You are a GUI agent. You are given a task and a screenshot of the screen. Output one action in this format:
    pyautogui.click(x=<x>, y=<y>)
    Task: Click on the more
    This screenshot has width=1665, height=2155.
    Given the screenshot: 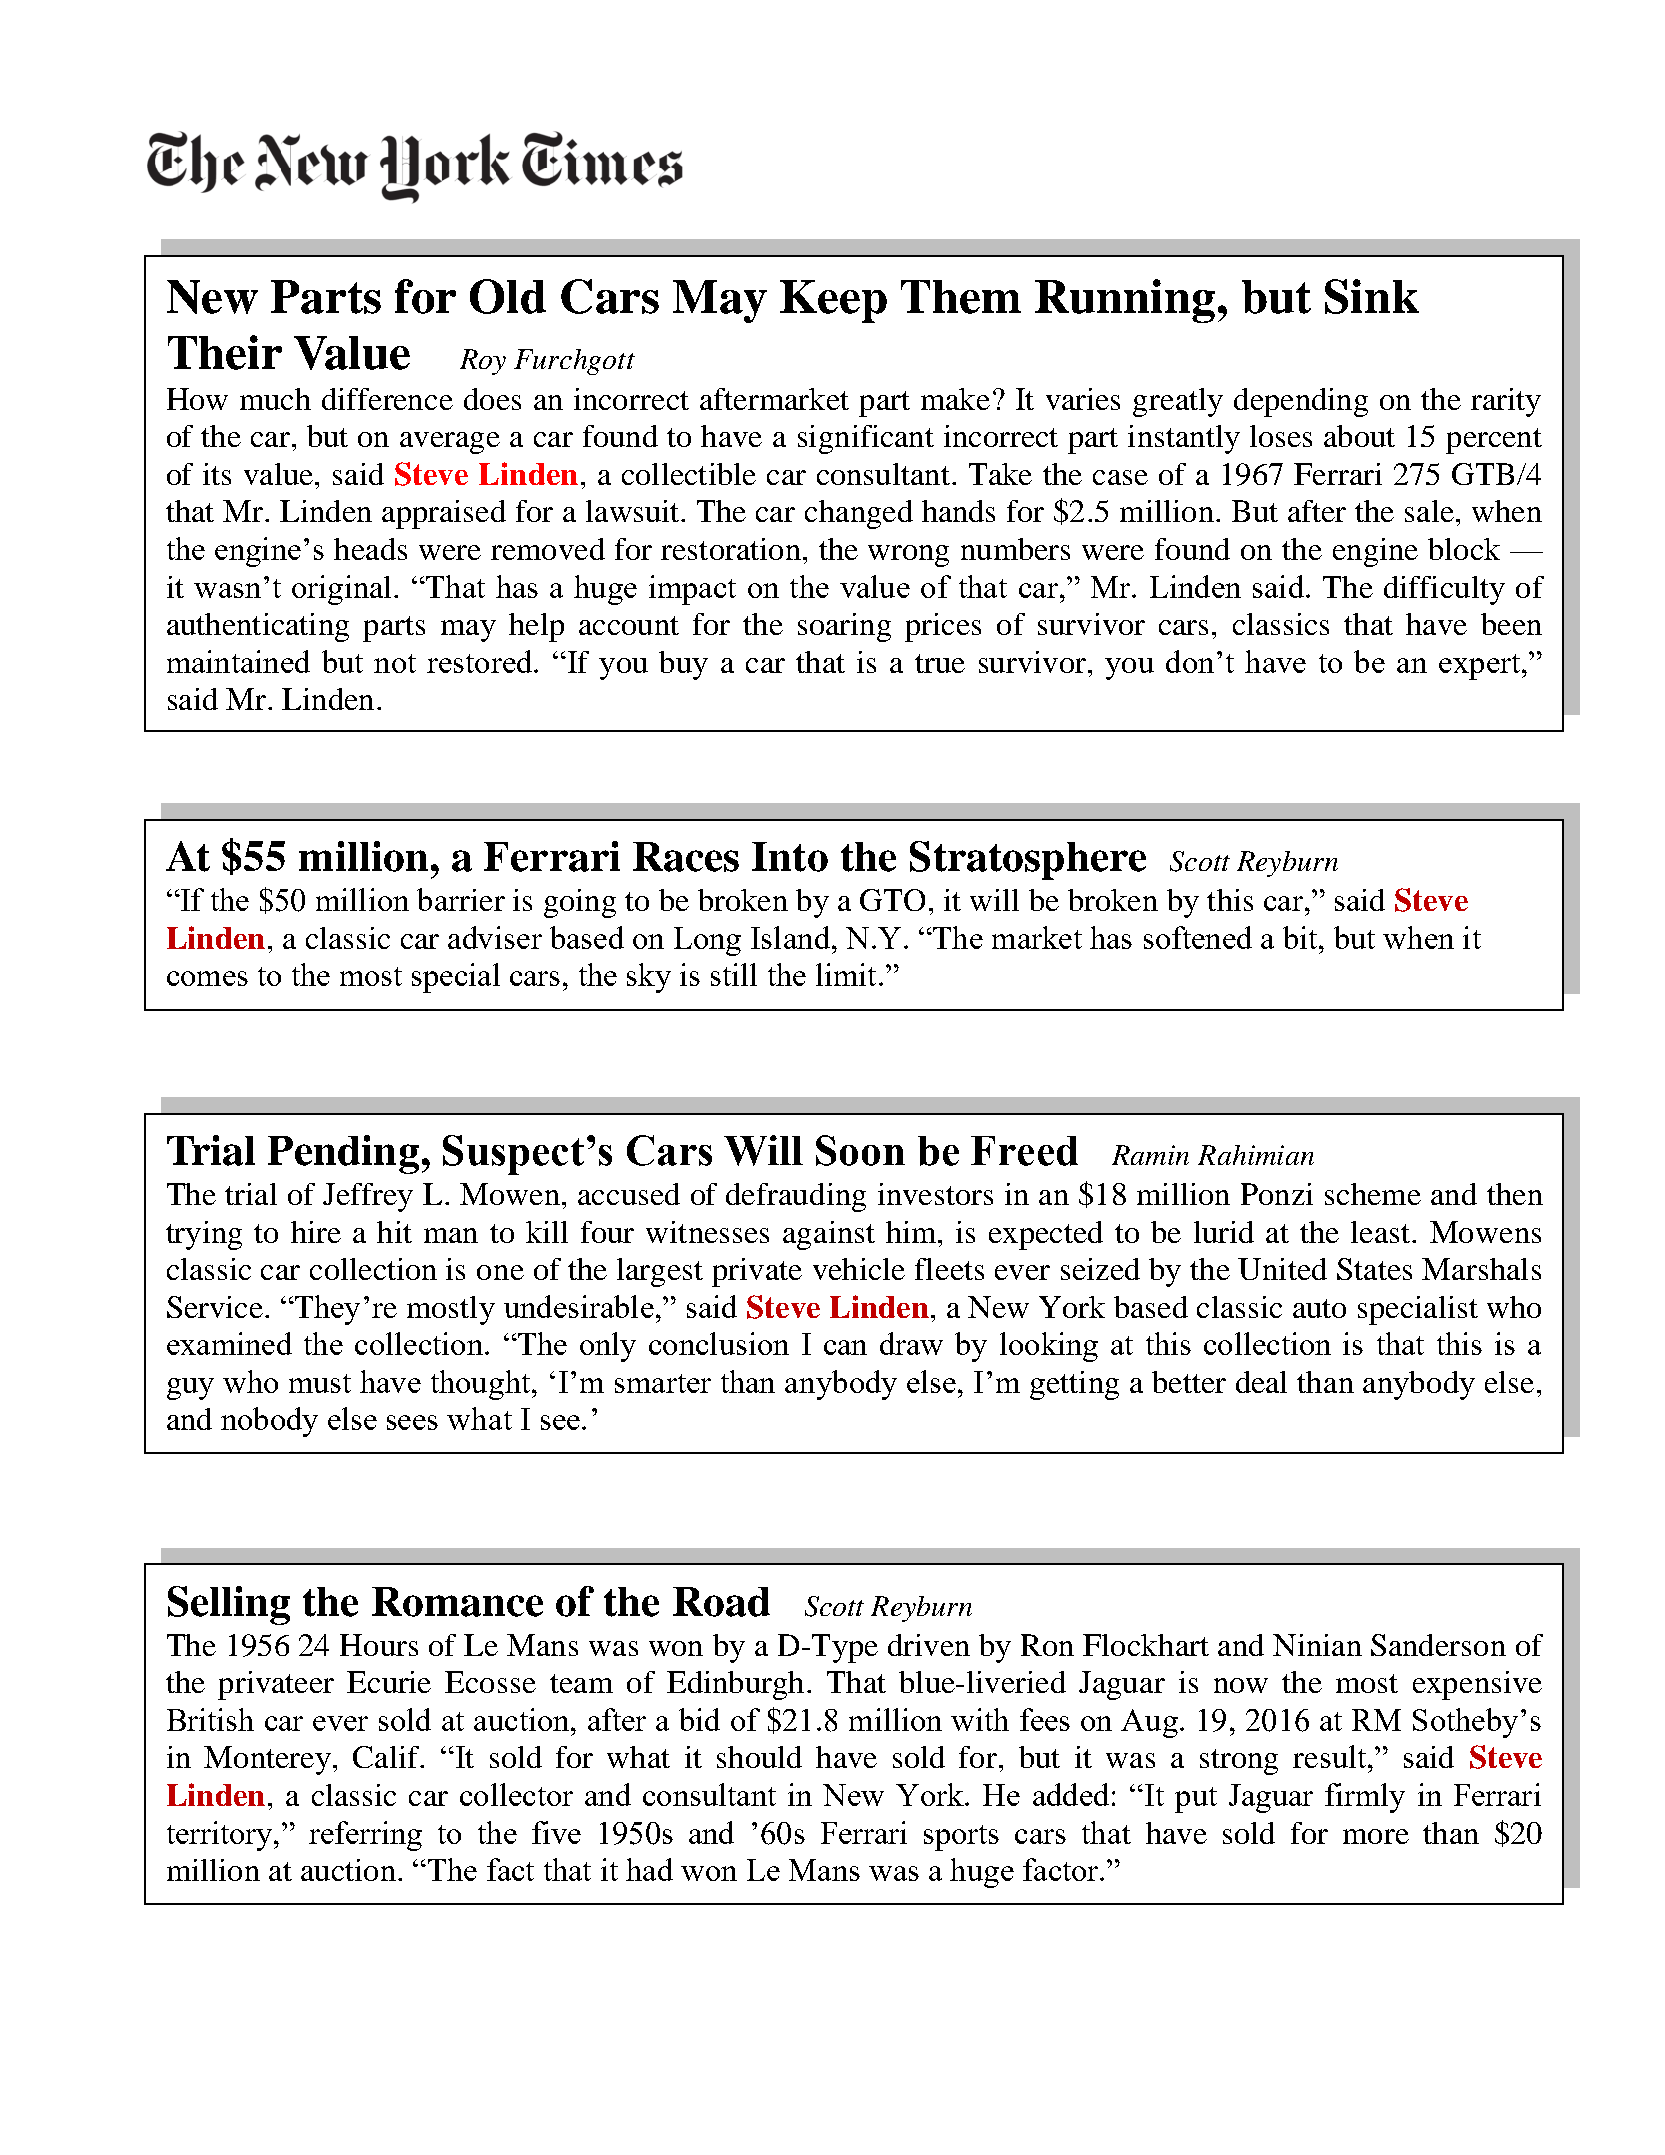 What is the action you would take?
    pyautogui.click(x=1376, y=1836)
